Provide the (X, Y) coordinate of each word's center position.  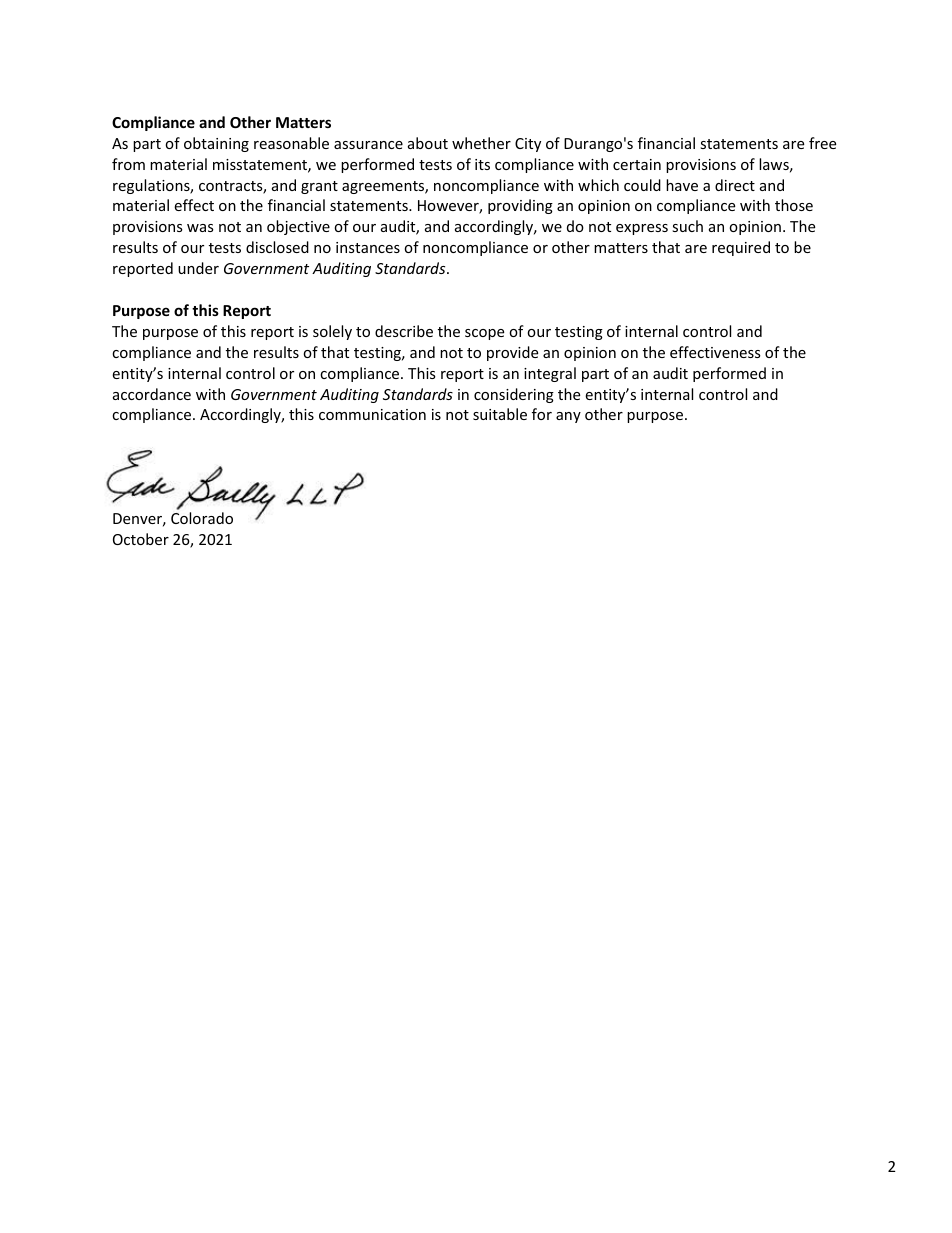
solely (332, 332)
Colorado (202, 518)
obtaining (216, 144)
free (822, 143)
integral (550, 374)
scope (484, 334)
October (141, 539)
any (568, 417)
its (482, 164)
